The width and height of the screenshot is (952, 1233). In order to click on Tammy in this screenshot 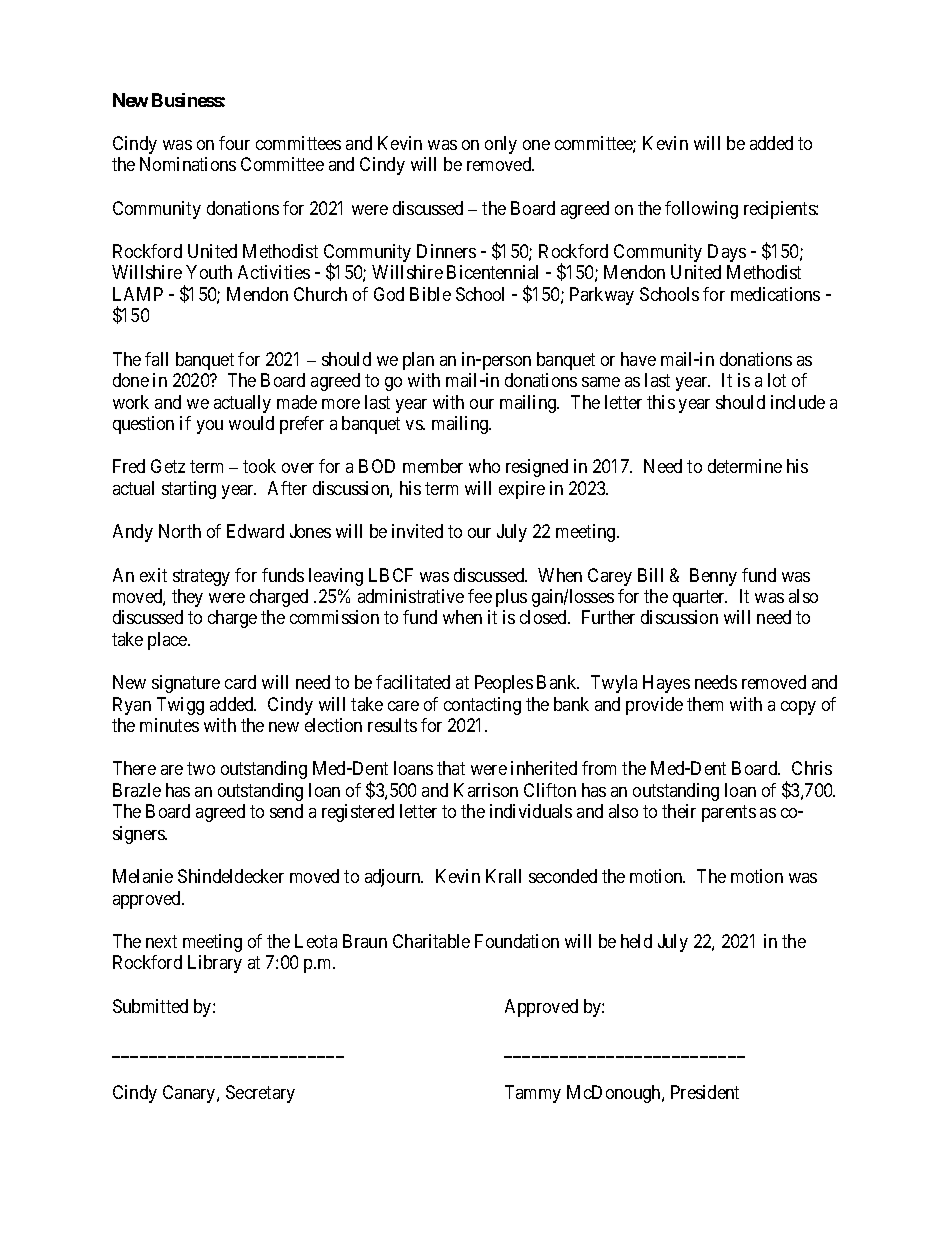, I will do `click(533, 1094)`.
